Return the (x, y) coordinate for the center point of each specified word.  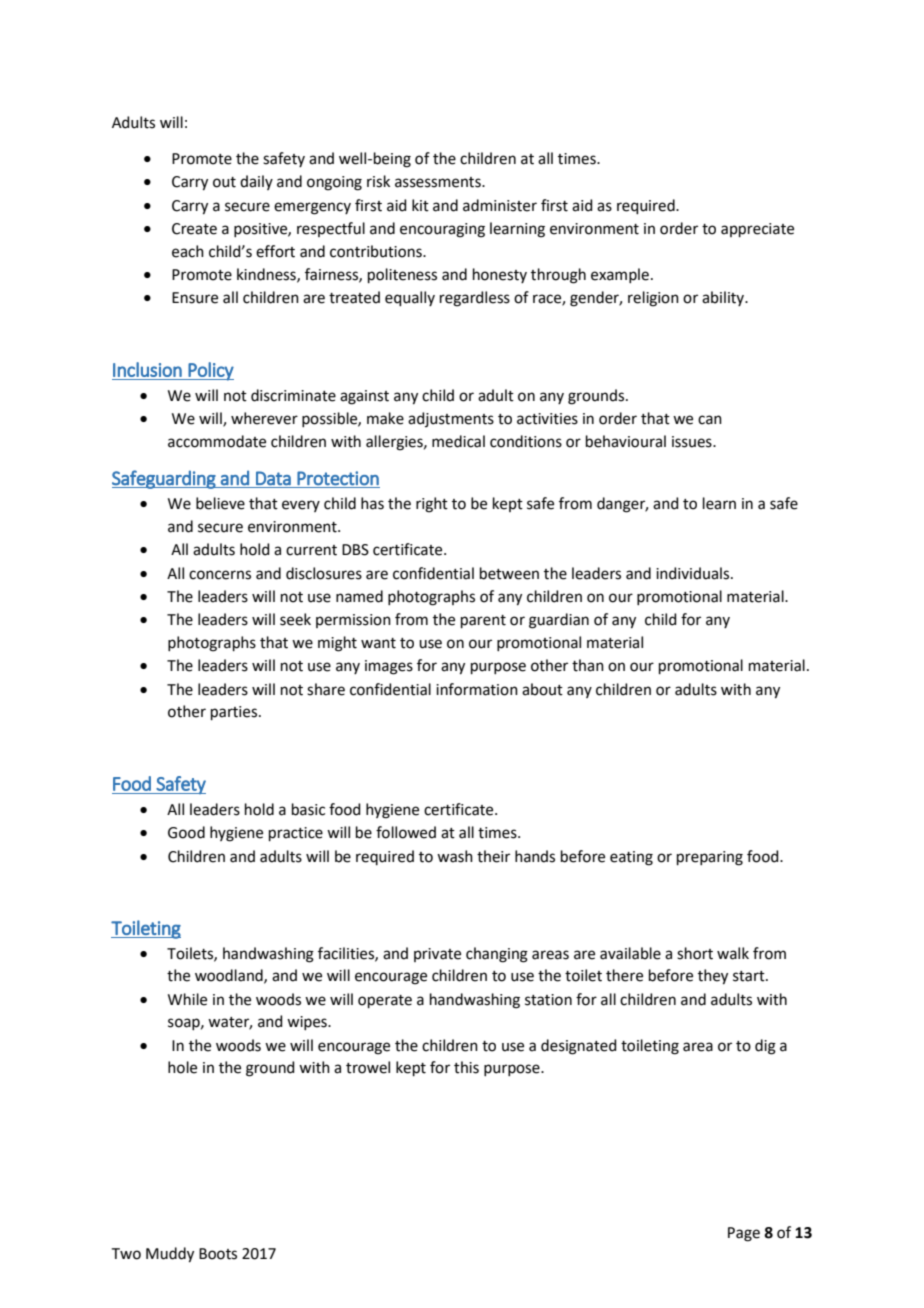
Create (194, 229)
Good (186, 832)
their (493, 856)
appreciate (757, 230)
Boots (218, 1254)
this (466, 1067)
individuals (694, 573)
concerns (220, 575)
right (432, 505)
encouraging (442, 230)
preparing (710, 858)
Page (744, 1234)
